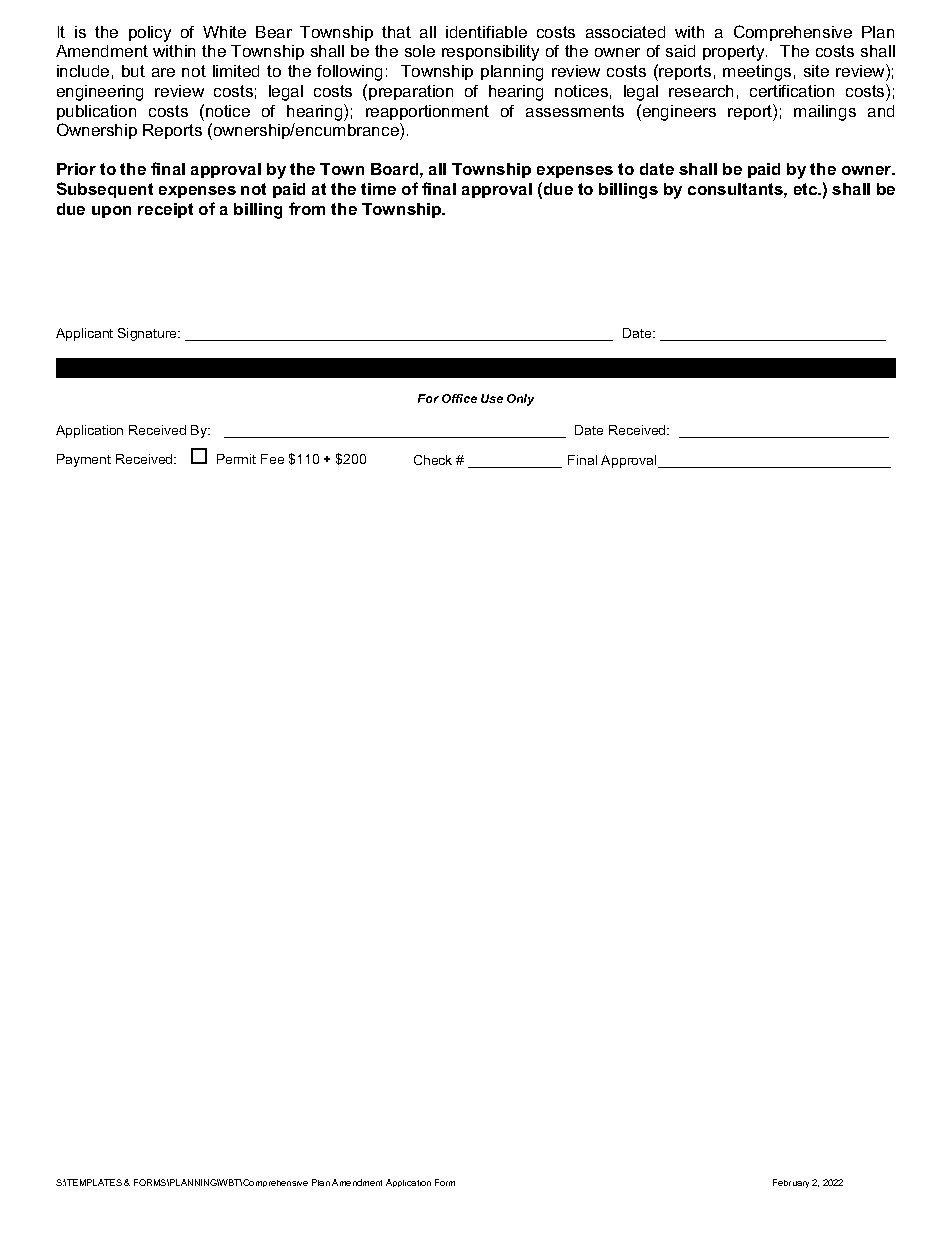  I want to click on Only, so click(520, 400).
